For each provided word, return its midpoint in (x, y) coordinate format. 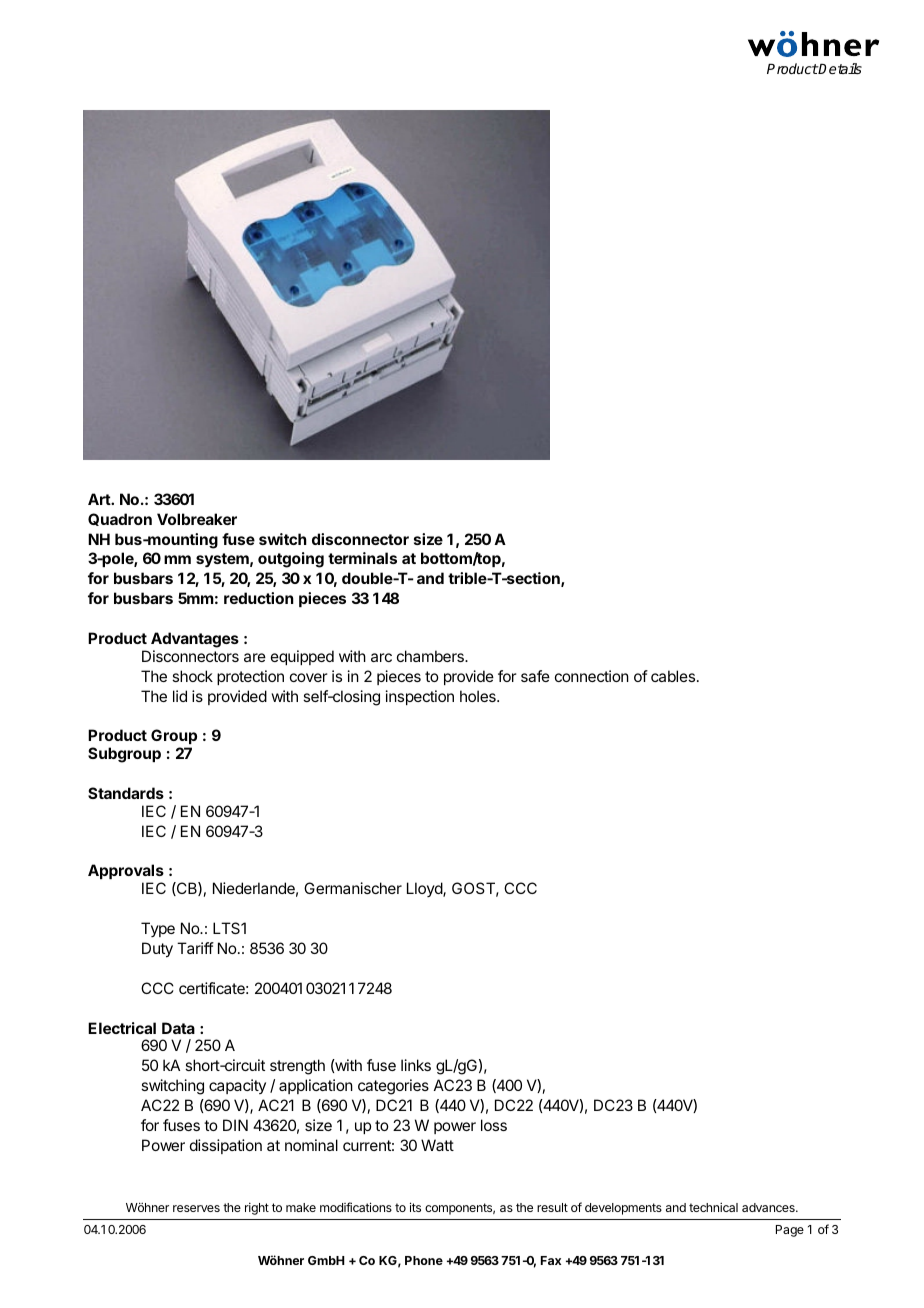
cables (673, 676)
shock (192, 676)
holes (479, 696)
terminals (362, 558)
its (415, 1207)
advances (769, 1207)
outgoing (291, 560)
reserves (196, 1208)
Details (839, 68)
